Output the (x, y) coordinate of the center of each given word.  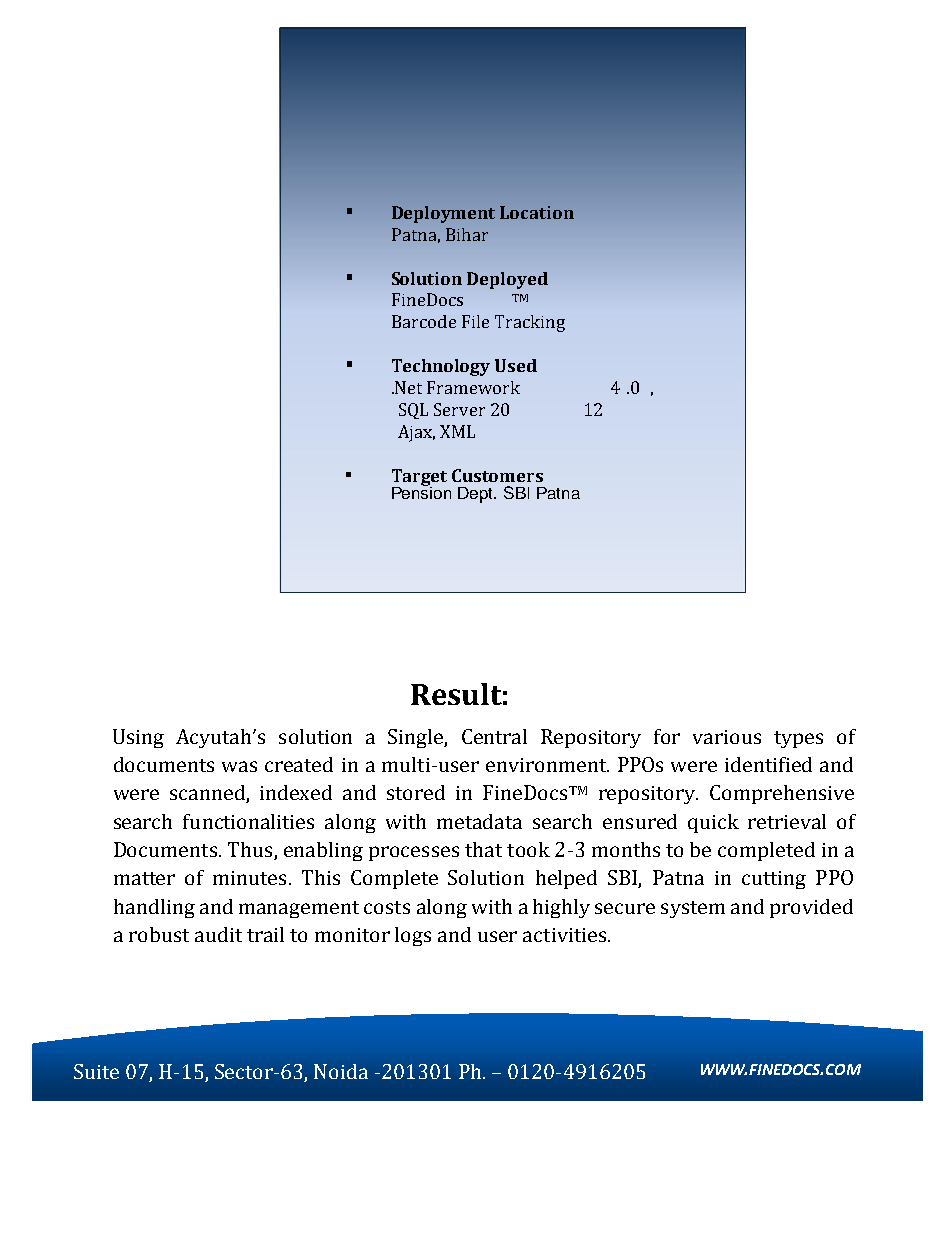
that (483, 849)
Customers (497, 475)
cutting (774, 880)
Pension (421, 491)
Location (537, 212)
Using (138, 738)
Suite (96, 1071)
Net (407, 387)
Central (494, 736)
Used (516, 365)
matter (144, 878)
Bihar (467, 234)
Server (459, 409)
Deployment (443, 214)
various (727, 737)
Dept (477, 495)
